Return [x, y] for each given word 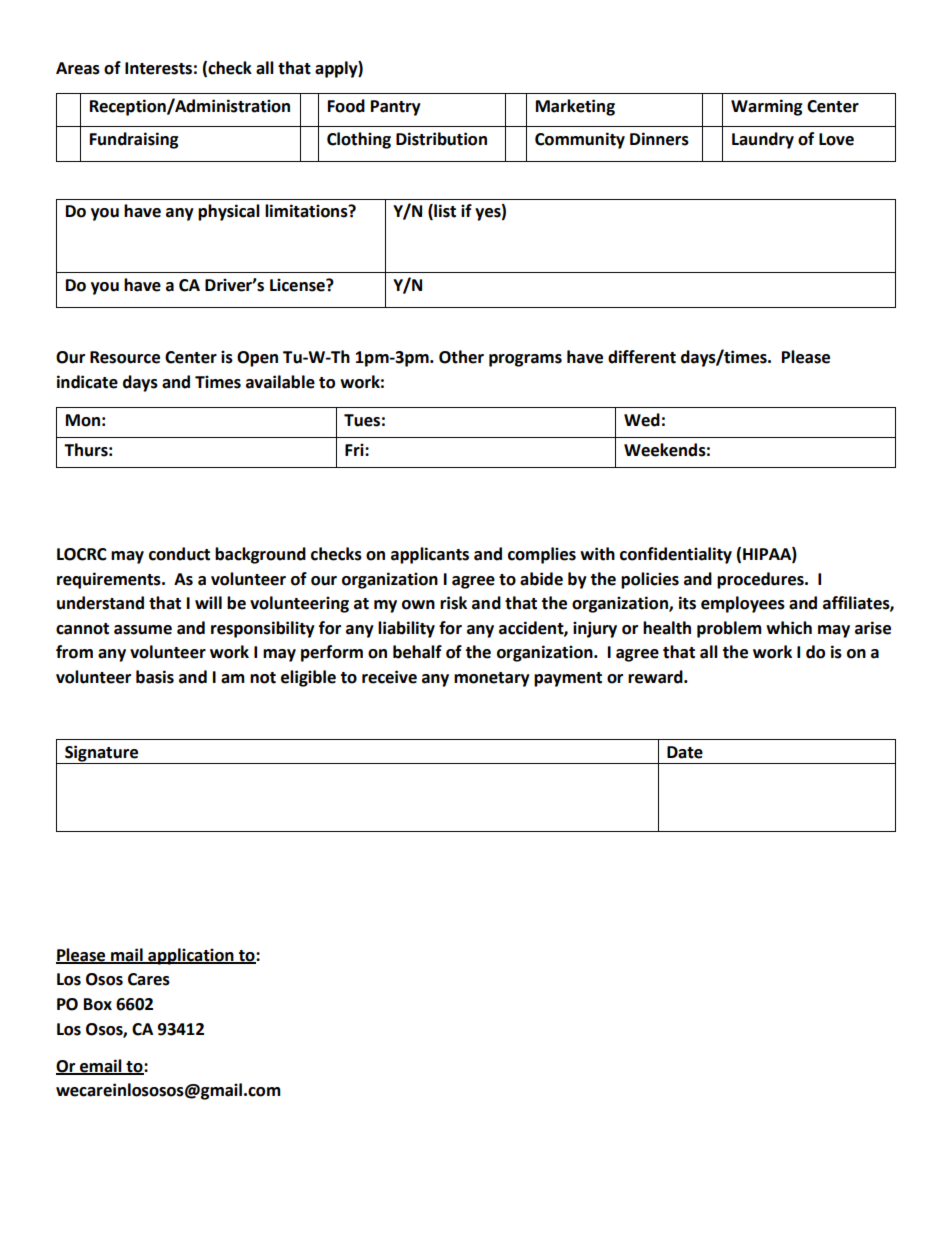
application [191, 956]
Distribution [441, 139]
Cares [149, 979]
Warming [767, 107]
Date [685, 752]
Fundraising [134, 140]
